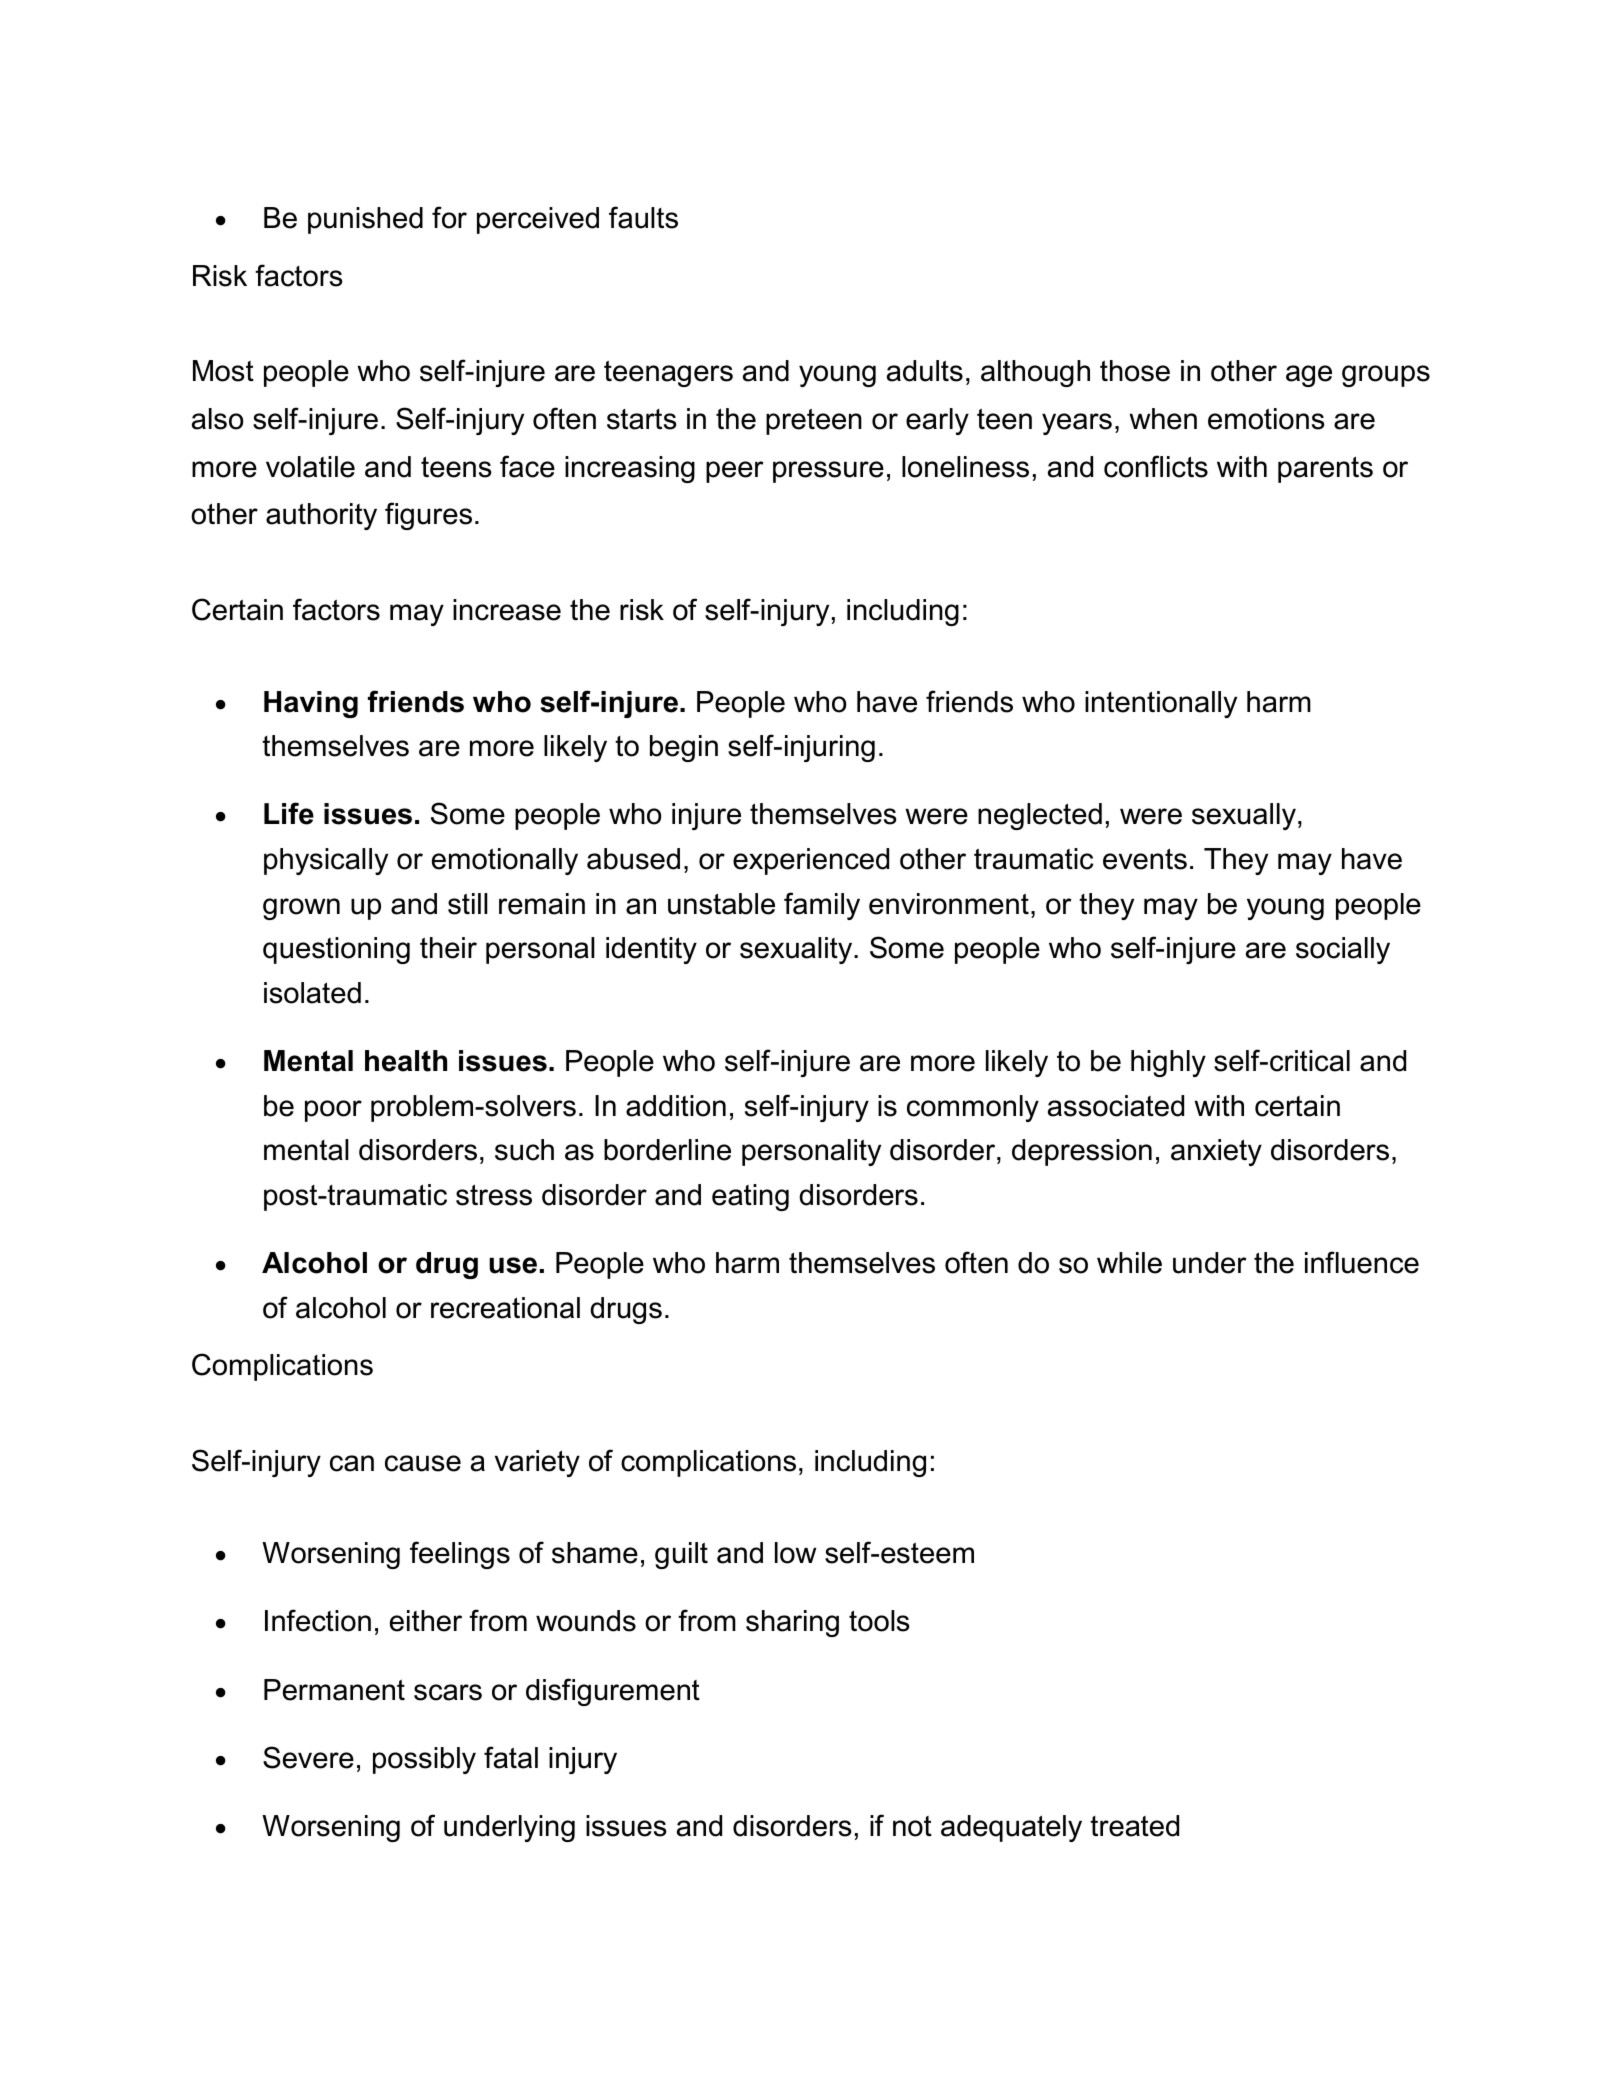 The height and width of the screenshot is (2099, 1622). Describe the element at coordinates (1135, 371) in the screenshot. I see `those` at that location.
